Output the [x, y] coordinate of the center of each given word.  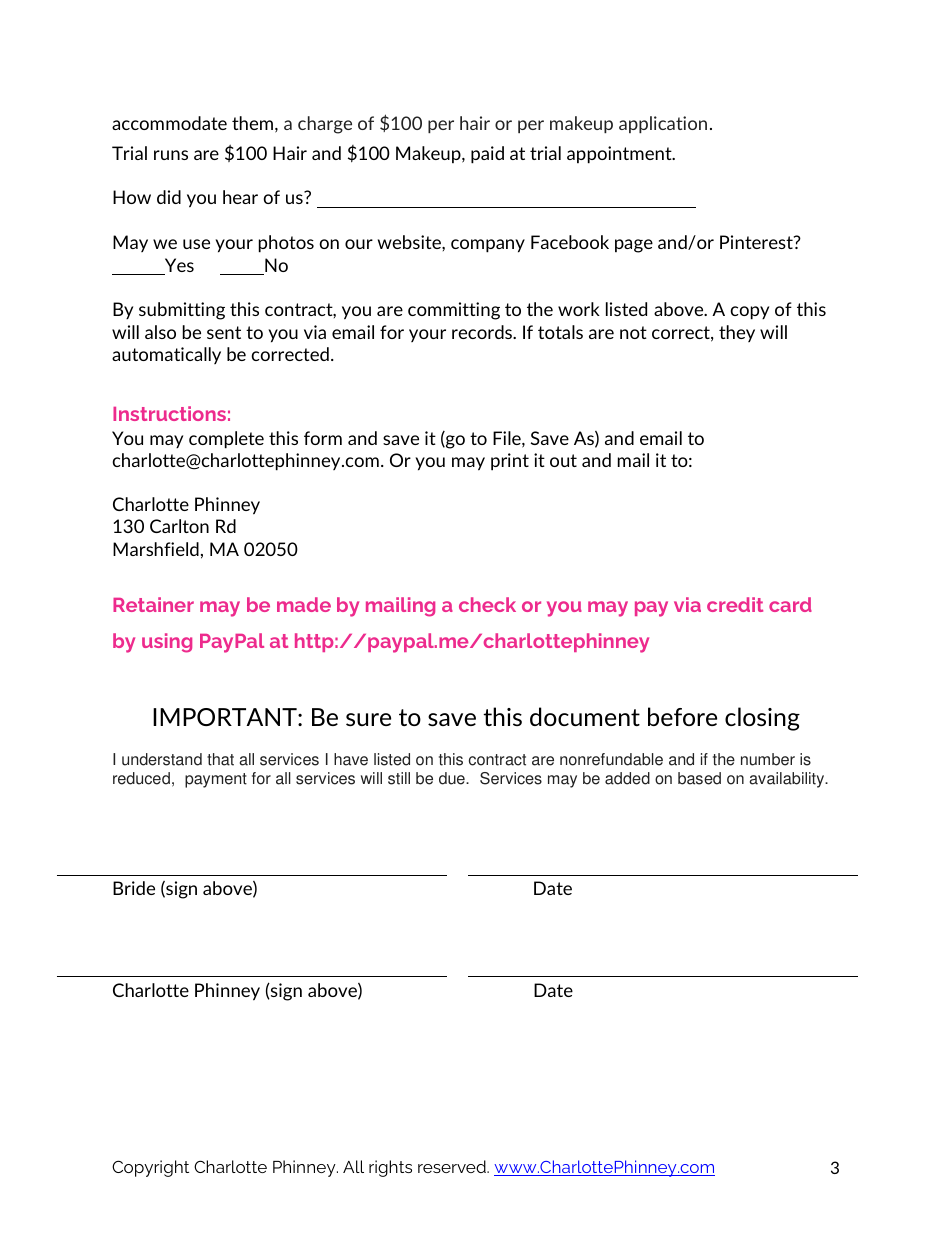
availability [788, 780]
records [483, 332]
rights [390, 1168]
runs [171, 155]
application [663, 124]
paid [487, 155]
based [699, 778]
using [167, 643]
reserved [453, 1166]
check [487, 604]
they [737, 333]
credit [735, 604]
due [453, 778]
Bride [134, 888]
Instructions [169, 413]
